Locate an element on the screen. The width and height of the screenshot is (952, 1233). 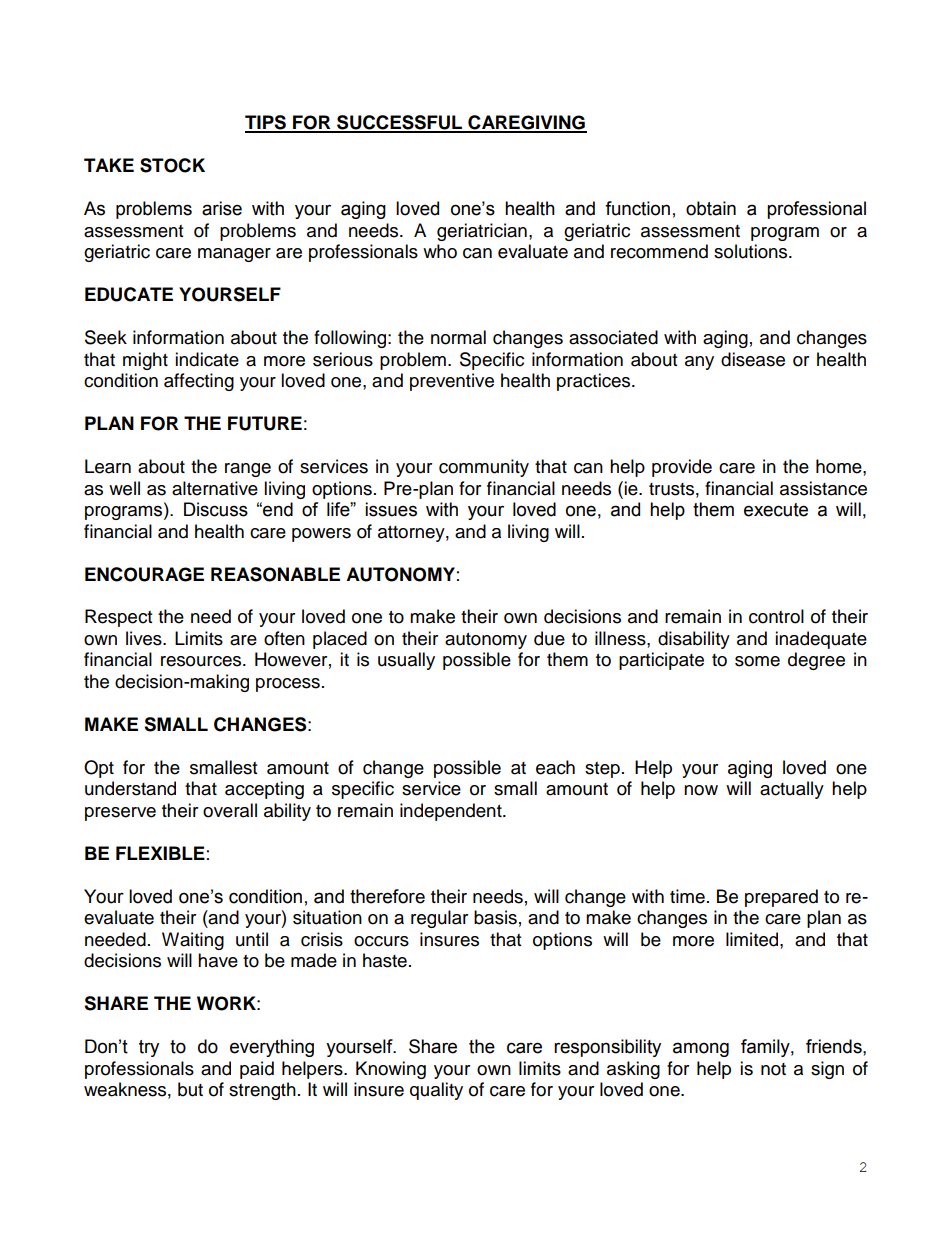
independent is located at coordinates (452, 812).
